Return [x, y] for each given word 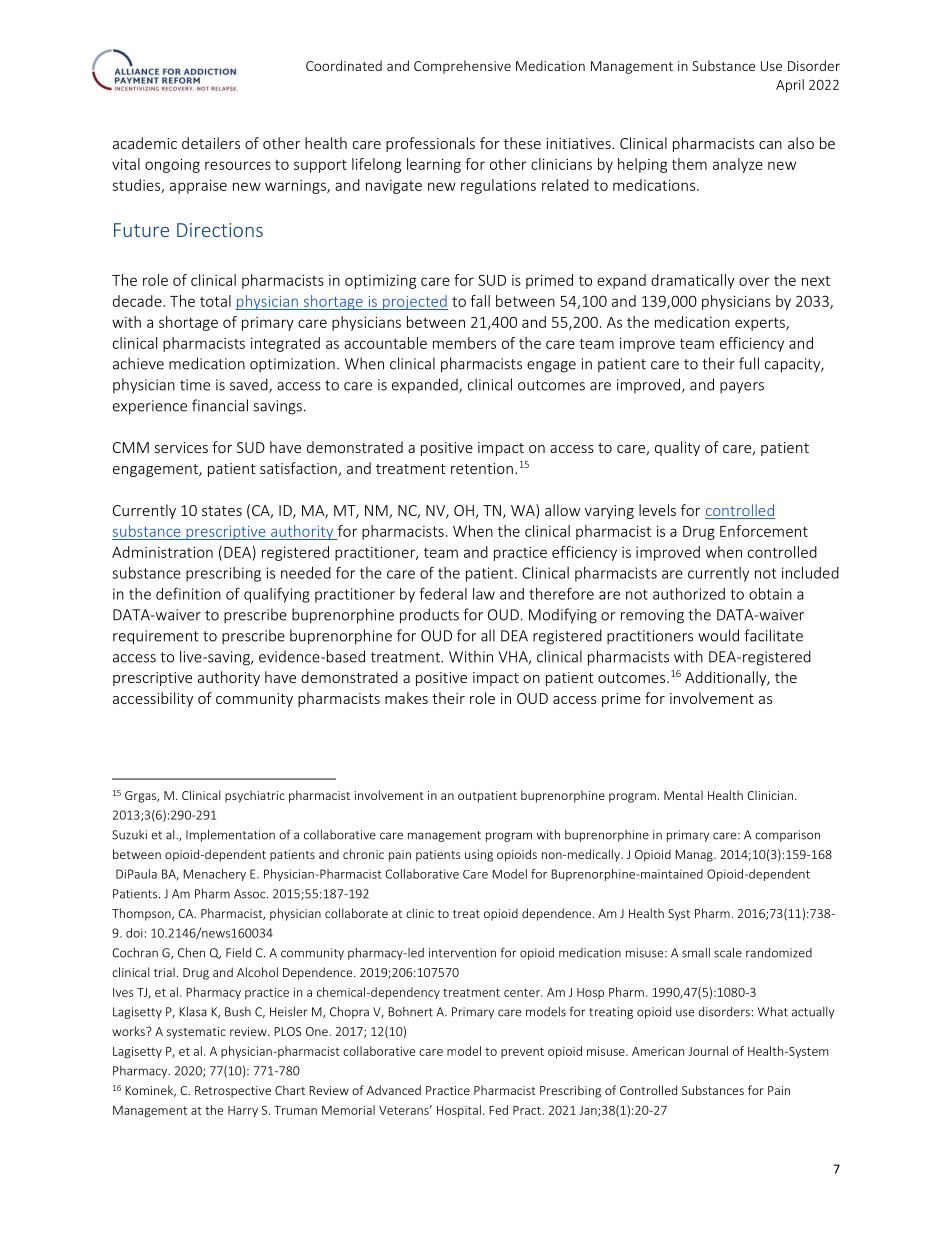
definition [188, 593]
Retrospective [233, 1092]
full [749, 363]
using [479, 856]
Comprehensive [462, 67]
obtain [770, 594]
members [464, 343]
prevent [522, 1052]
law [484, 594]
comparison [787, 836]
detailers [211, 143]
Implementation [230, 835]
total [215, 301]
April [790, 86]
